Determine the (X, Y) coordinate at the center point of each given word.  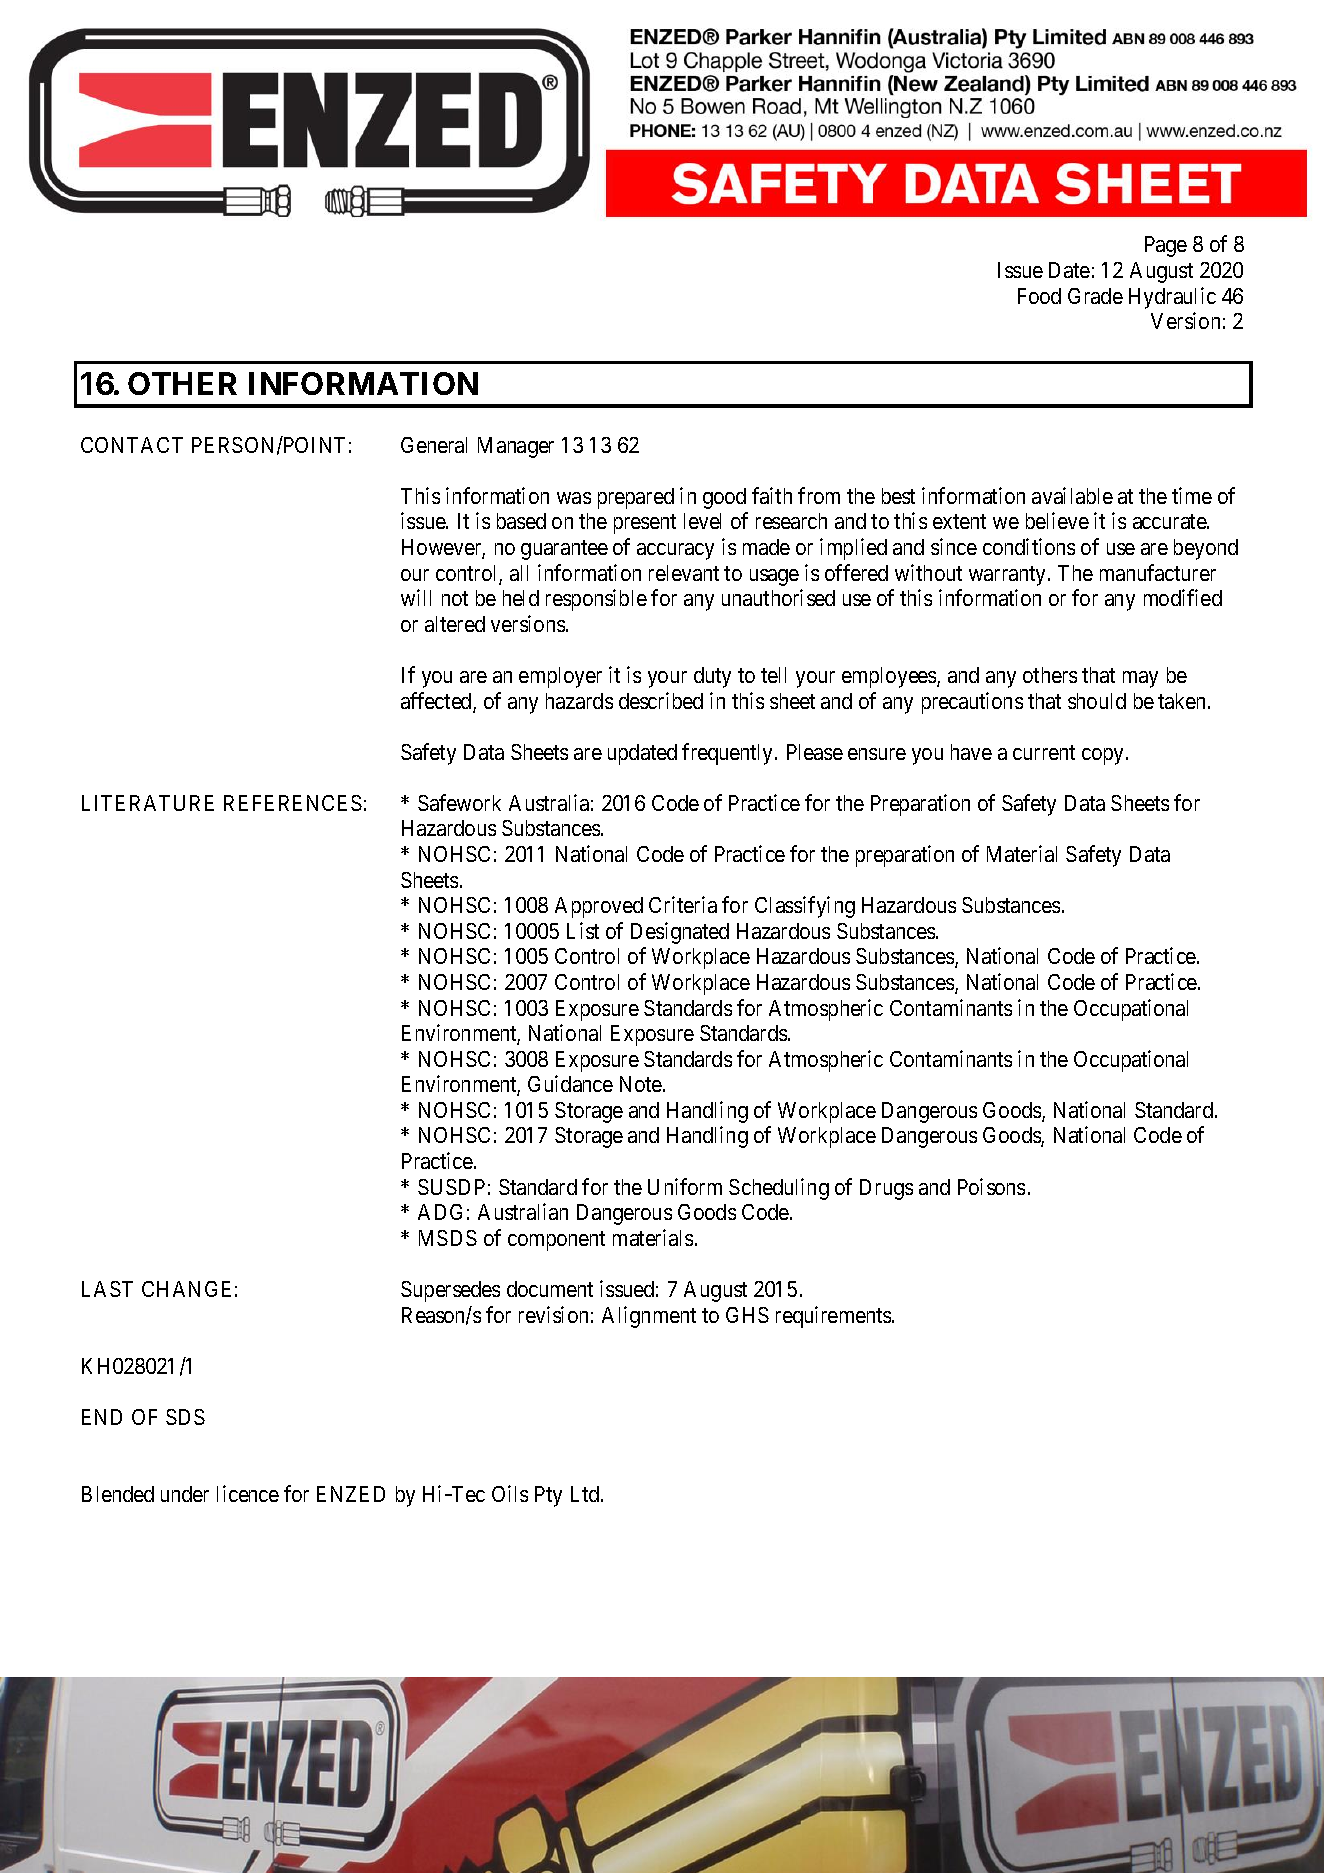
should (1097, 701)
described (661, 700)
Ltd (586, 1494)
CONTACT (132, 445)
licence (248, 1493)
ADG (440, 1212)
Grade (1095, 296)
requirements (834, 1317)
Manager (516, 447)
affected (437, 702)
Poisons (991, 1186)
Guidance (570, 1083)
